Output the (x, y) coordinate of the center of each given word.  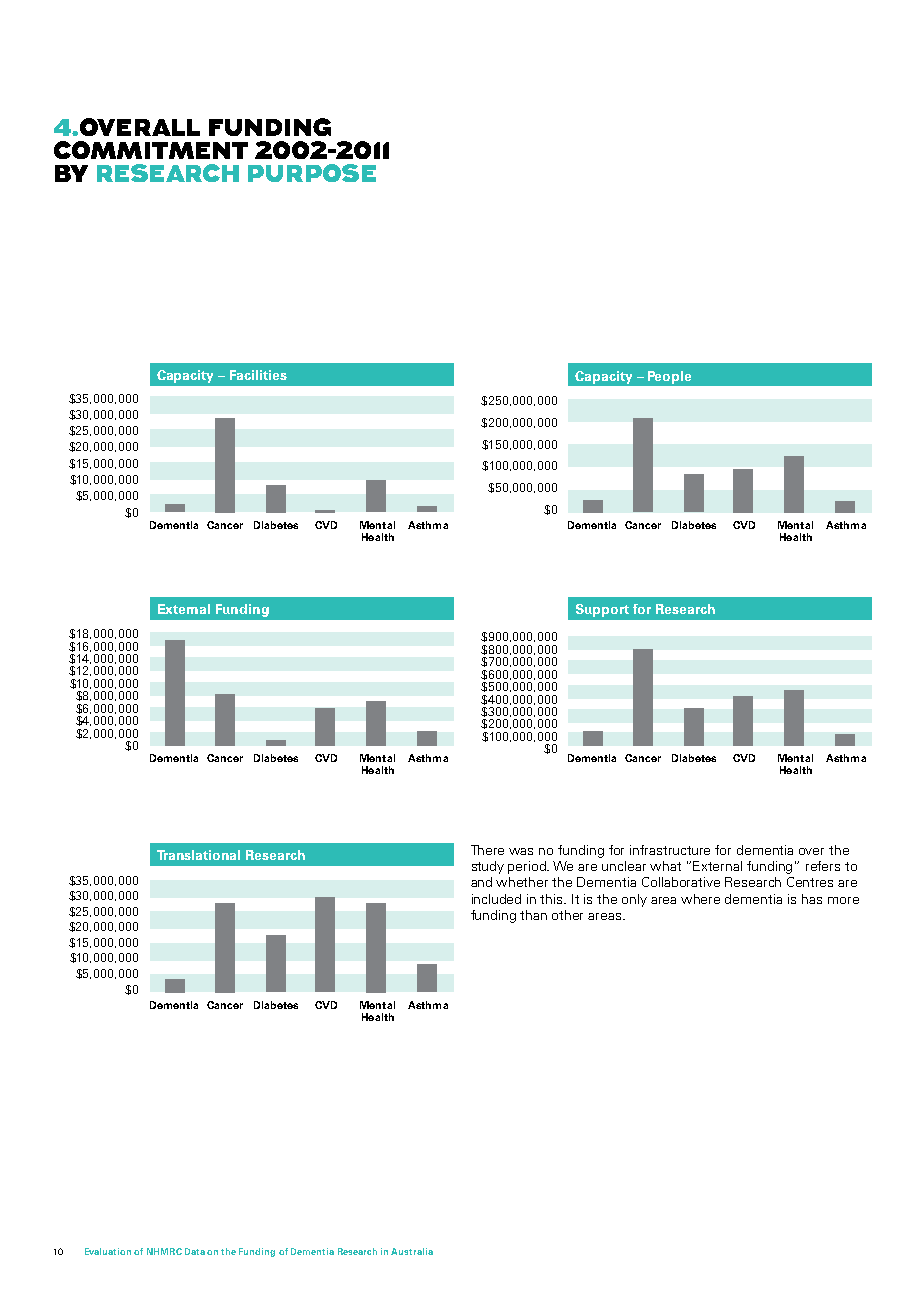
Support (602, 610)
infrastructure (670, 850)
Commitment (151, 150)
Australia (412, 1251)
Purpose (312, 173)
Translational (198, 855)
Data (195, 1251)
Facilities (258, 375)
